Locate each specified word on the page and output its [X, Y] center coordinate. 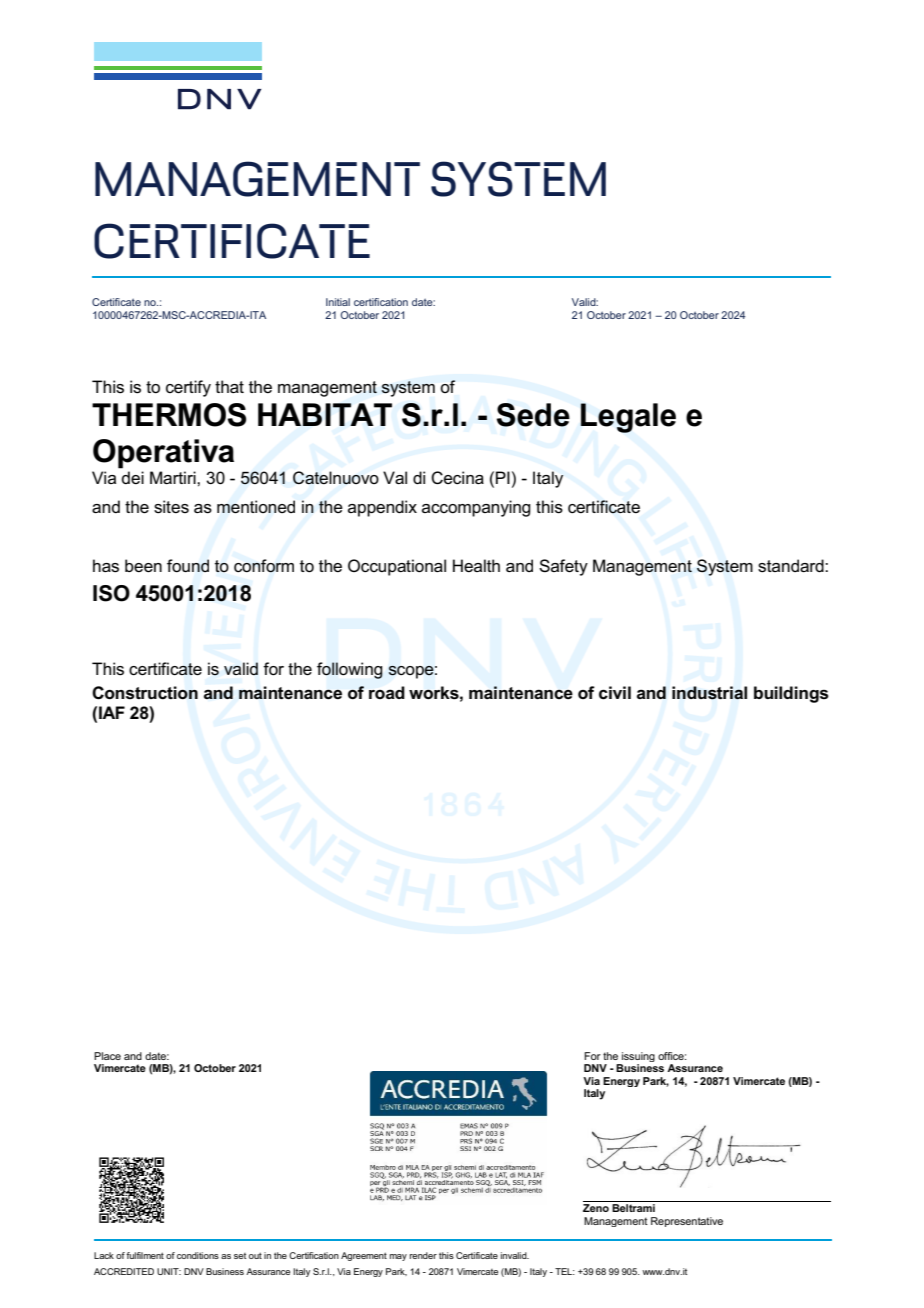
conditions [198, 1255]
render [423, 1255]
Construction [145, 693]
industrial [709, 693]
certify [188, 388]
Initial [338, 302]
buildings [791, 694]
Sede [533, 415]
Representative [687, 1222]
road [387, 692]
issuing [637, 1058]
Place [107, 1056]
